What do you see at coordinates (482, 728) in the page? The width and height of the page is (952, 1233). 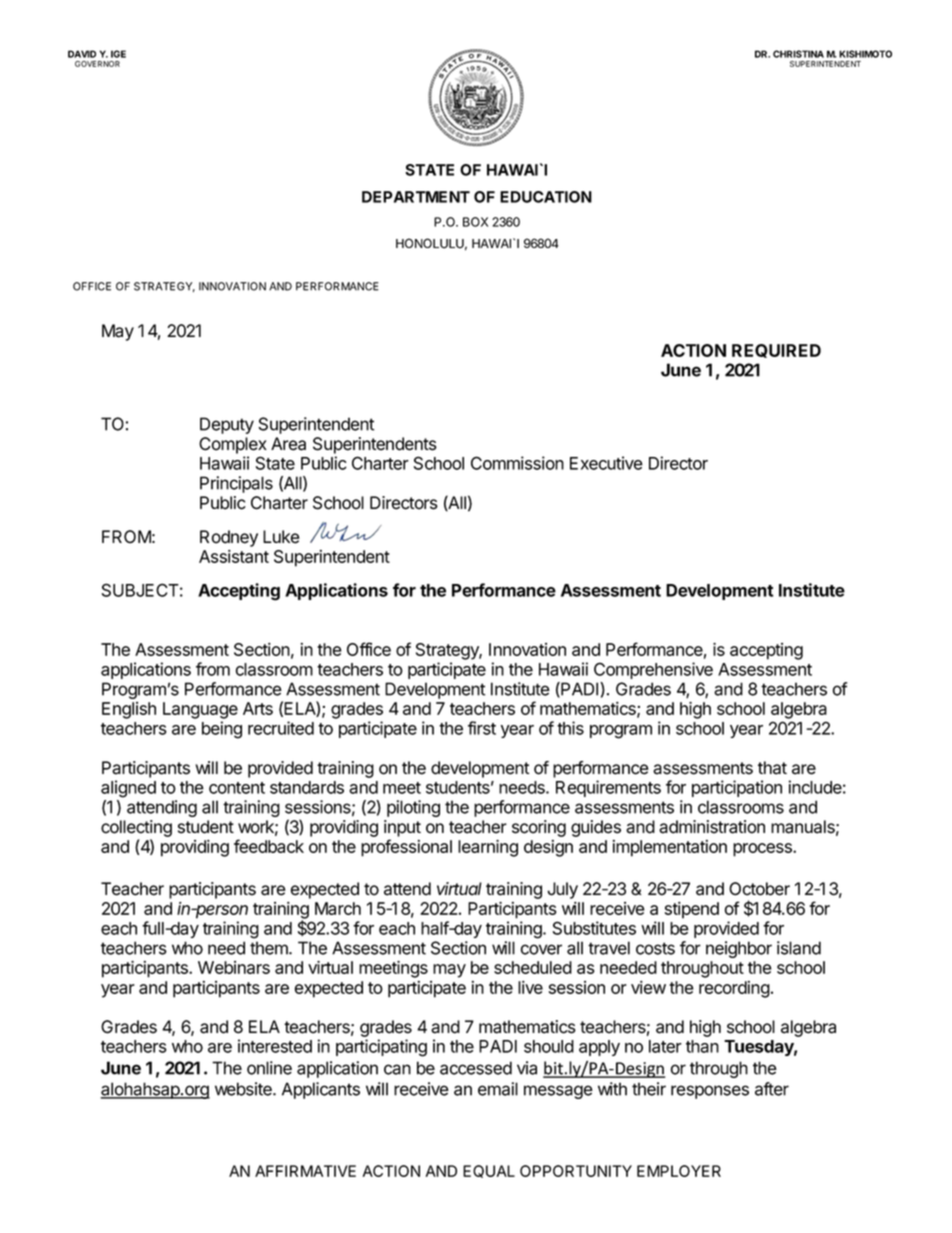 I see `first` at bounding box center [482, 728].
